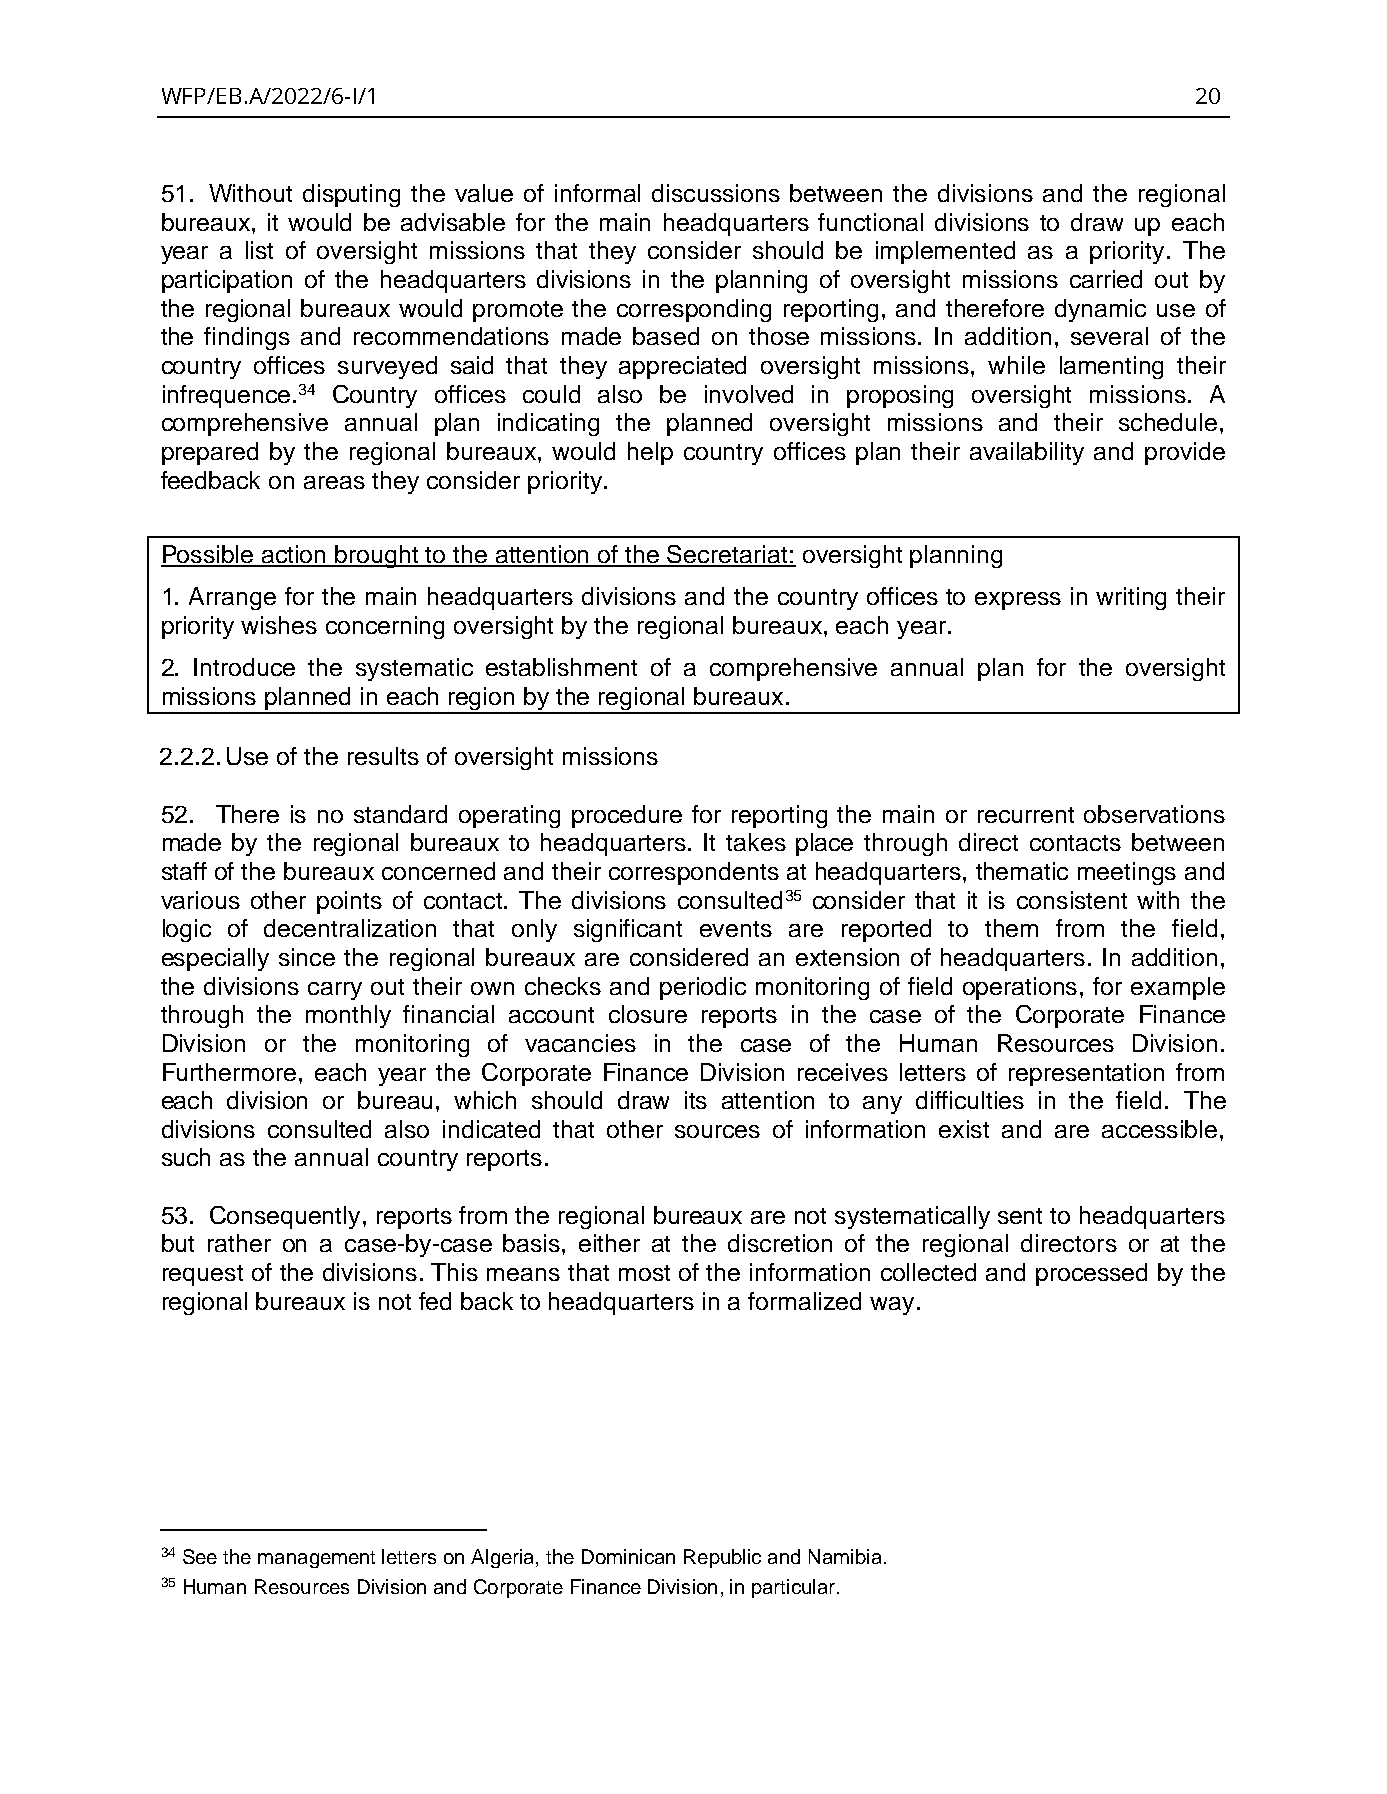 The width and height of the screenshot is (1387, 1794). I want to click on its, so click(696, 1100).
